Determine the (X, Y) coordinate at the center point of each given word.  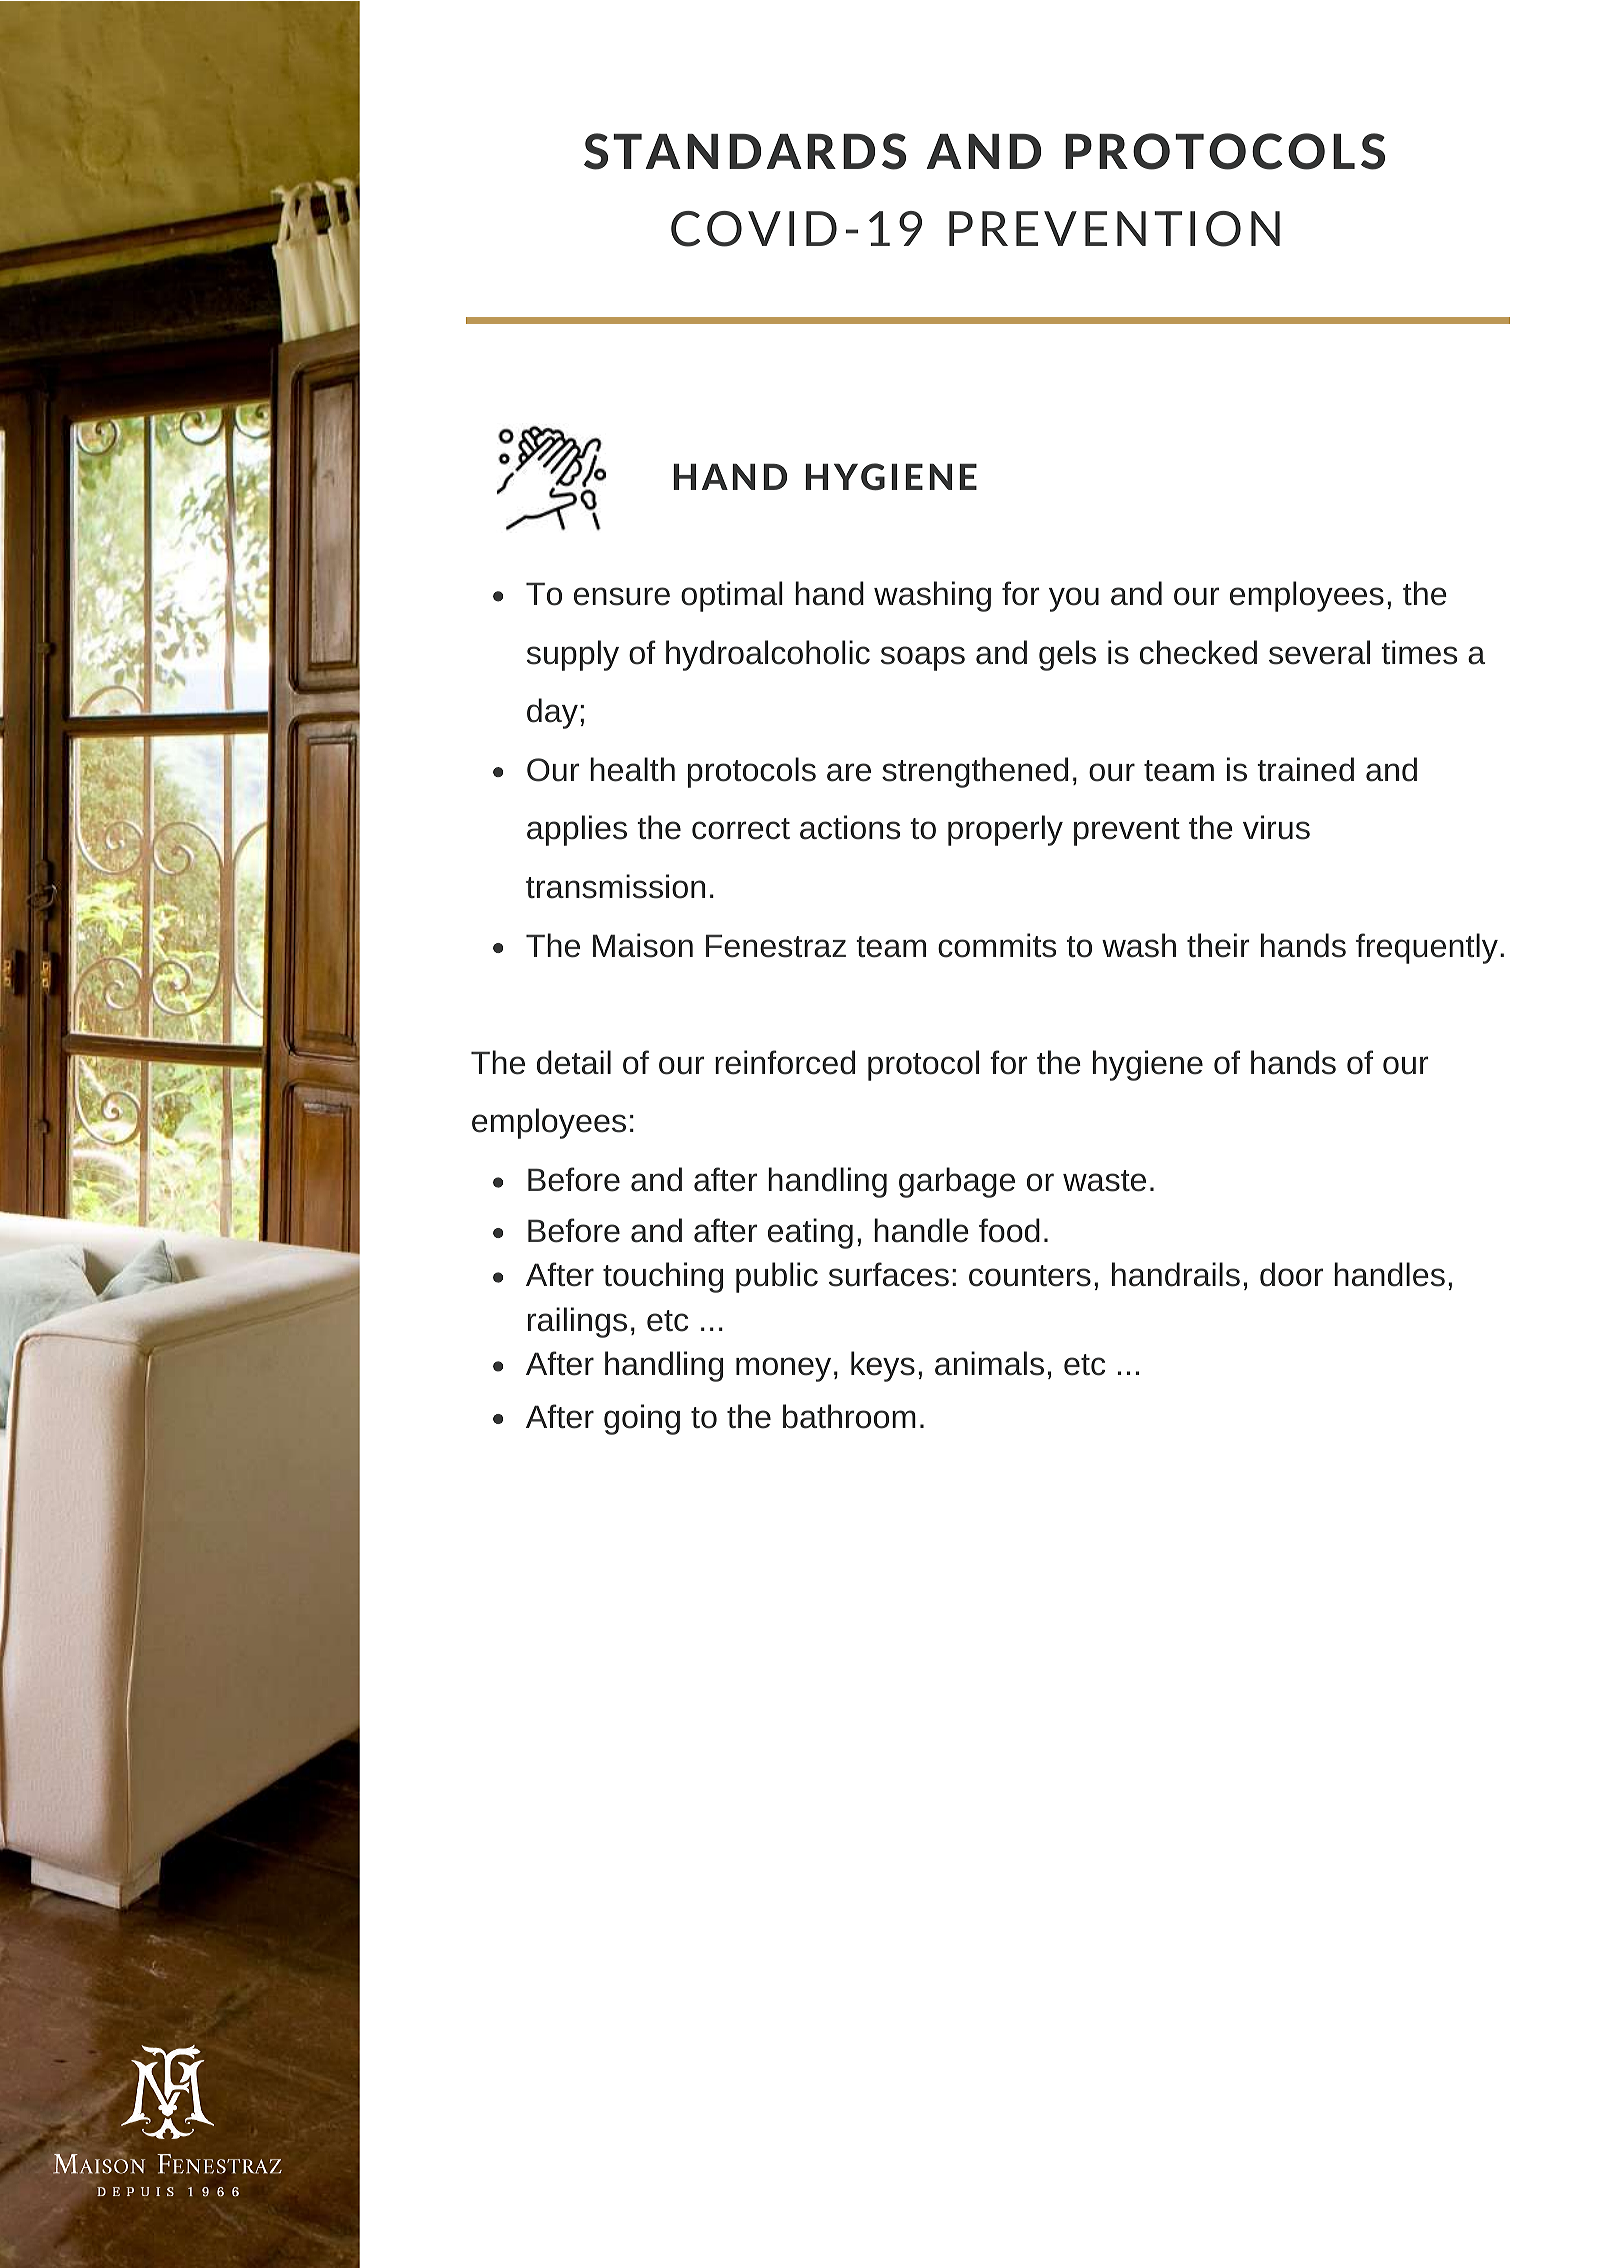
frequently (1427, 948)
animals (989, 1363)
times (1419, 652)
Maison (643, 945)
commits (997, 945)
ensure (622, 596)
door (1291, 1274)
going (642, 1419)
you (1074, 599)
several (1319, 652)
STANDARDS (745, 151)
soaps (923, 658)
